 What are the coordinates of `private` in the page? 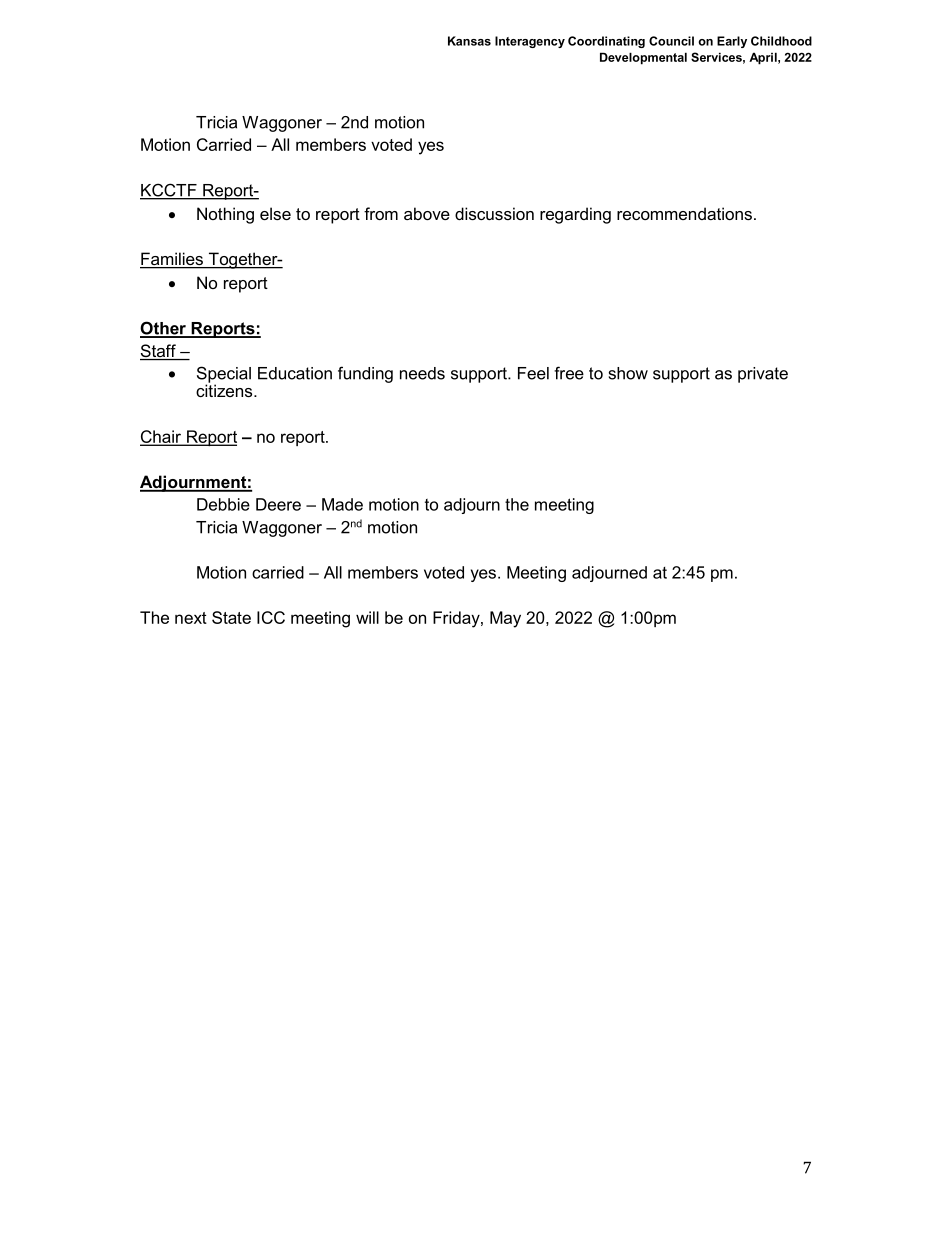 It's located at (763, 375).
